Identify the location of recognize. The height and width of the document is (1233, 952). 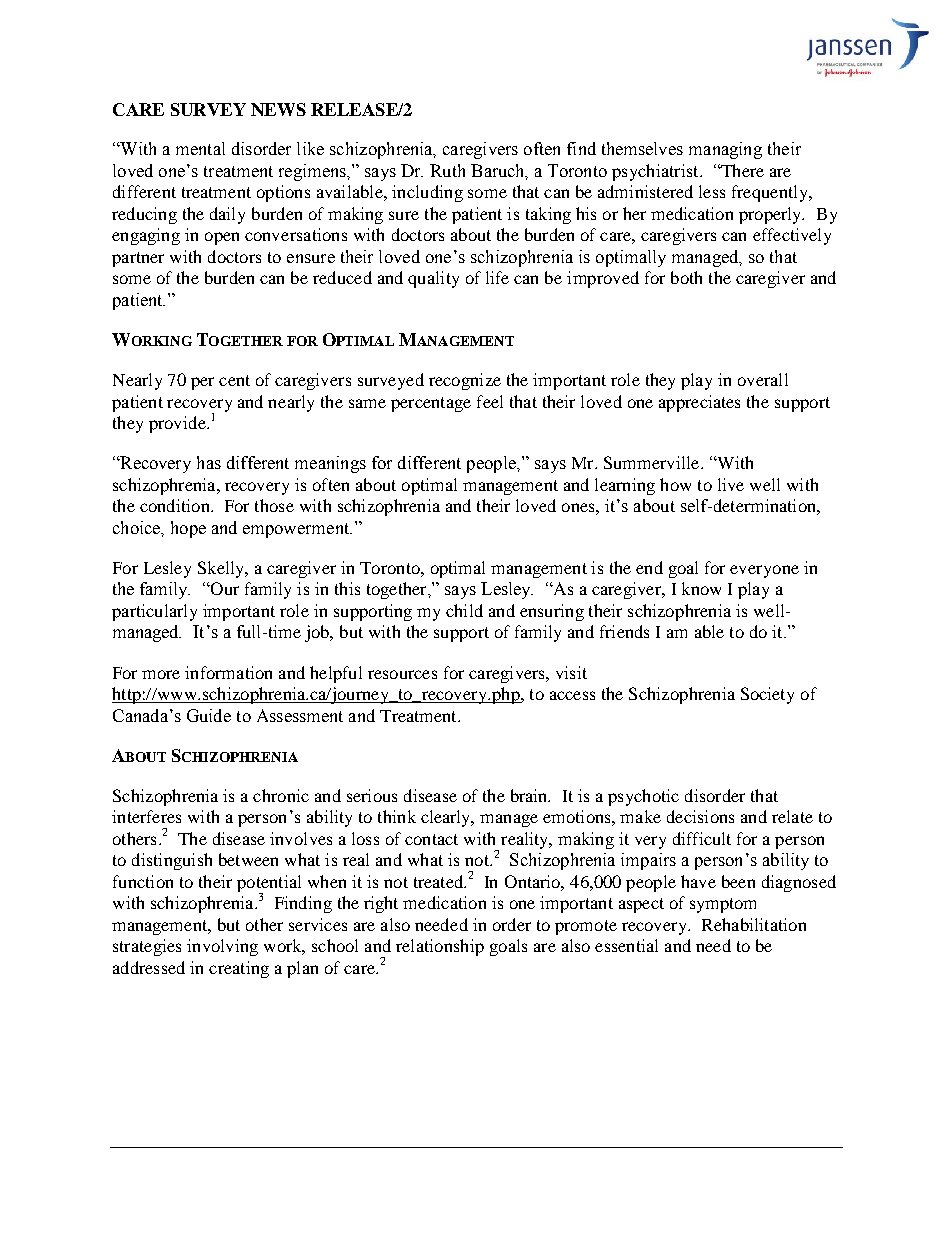
(465, 381).
